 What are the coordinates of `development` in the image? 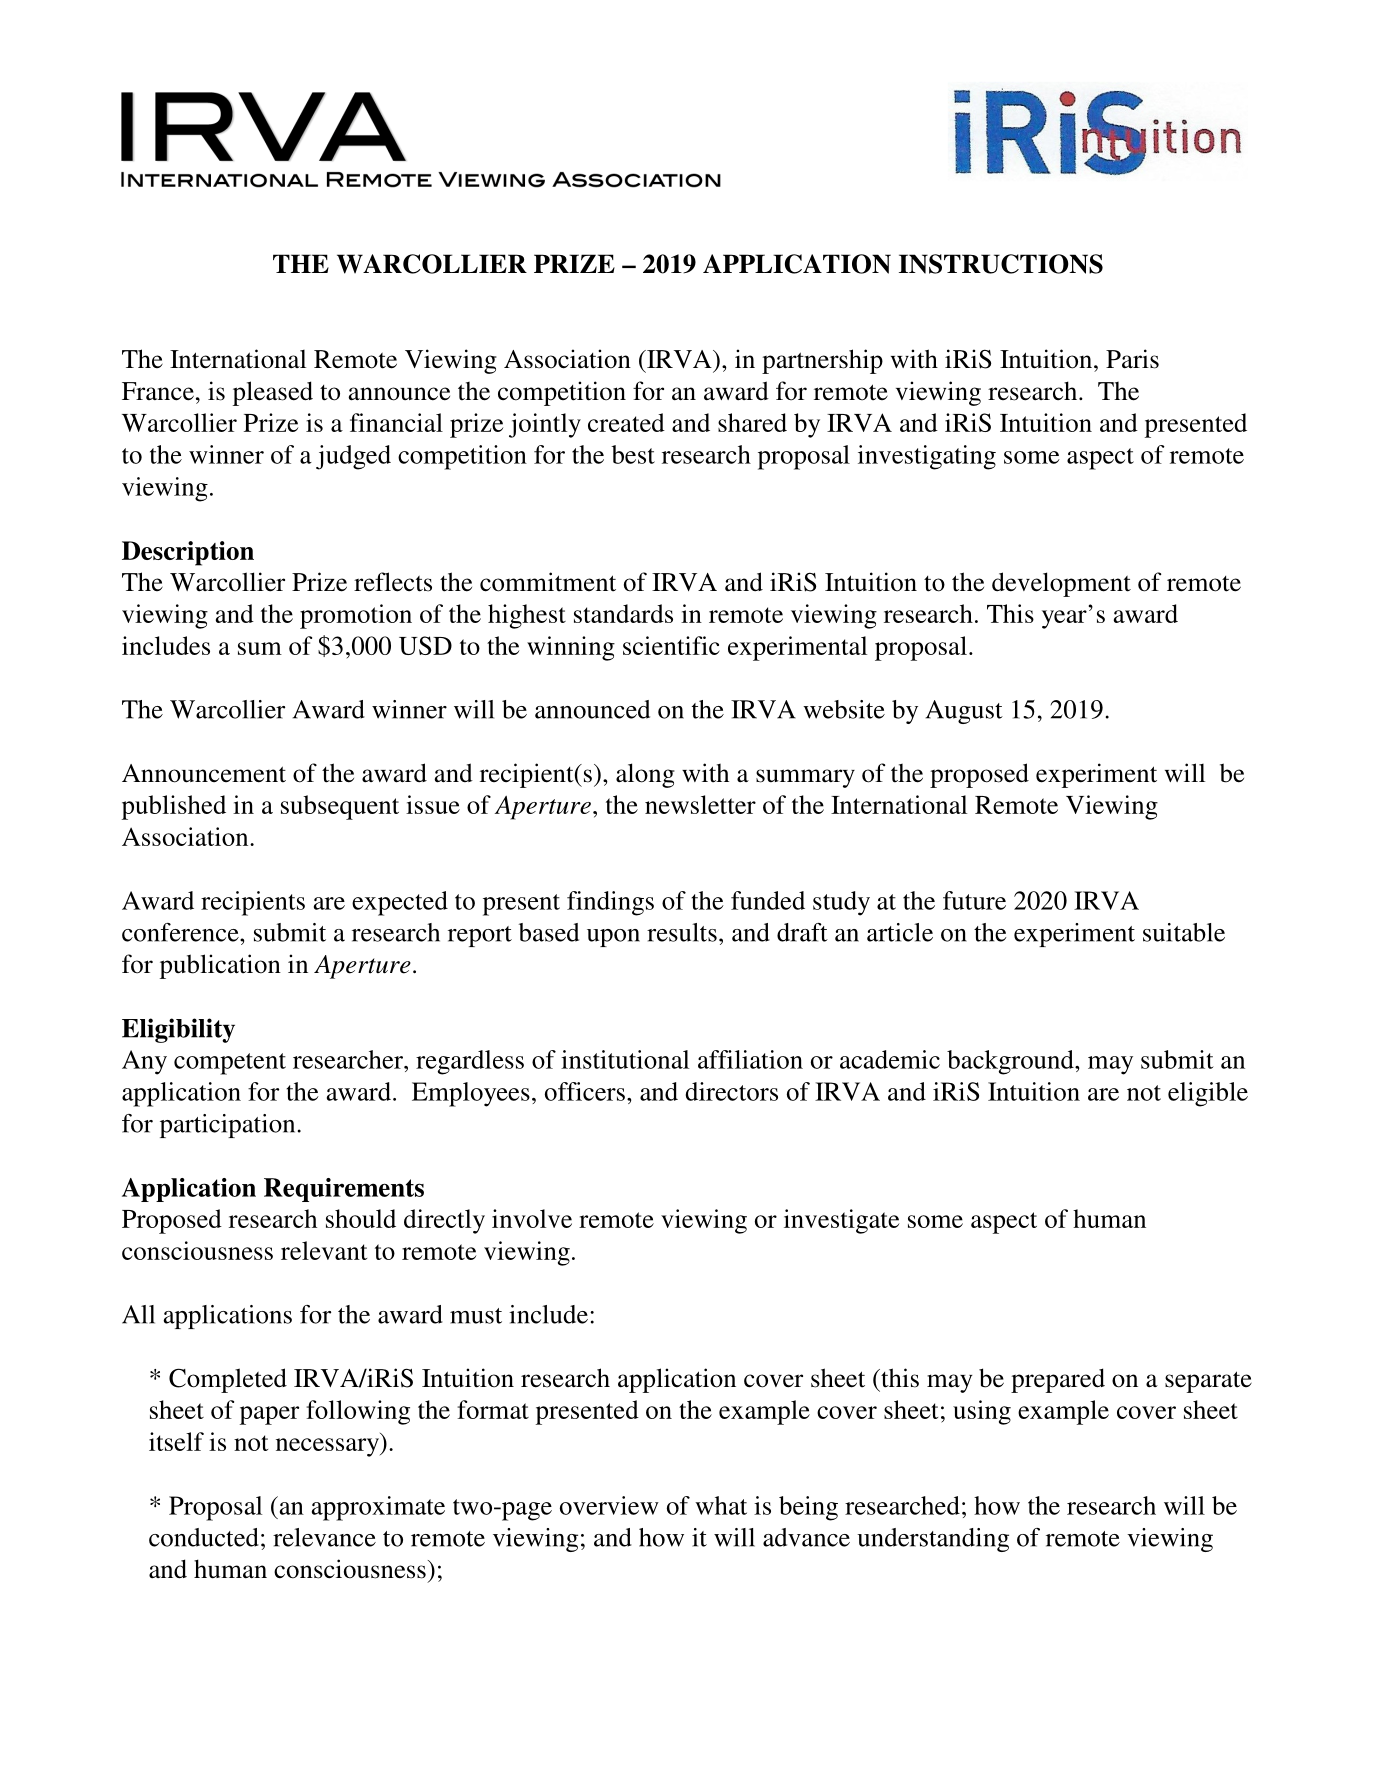 It's located at (1061, 584).
